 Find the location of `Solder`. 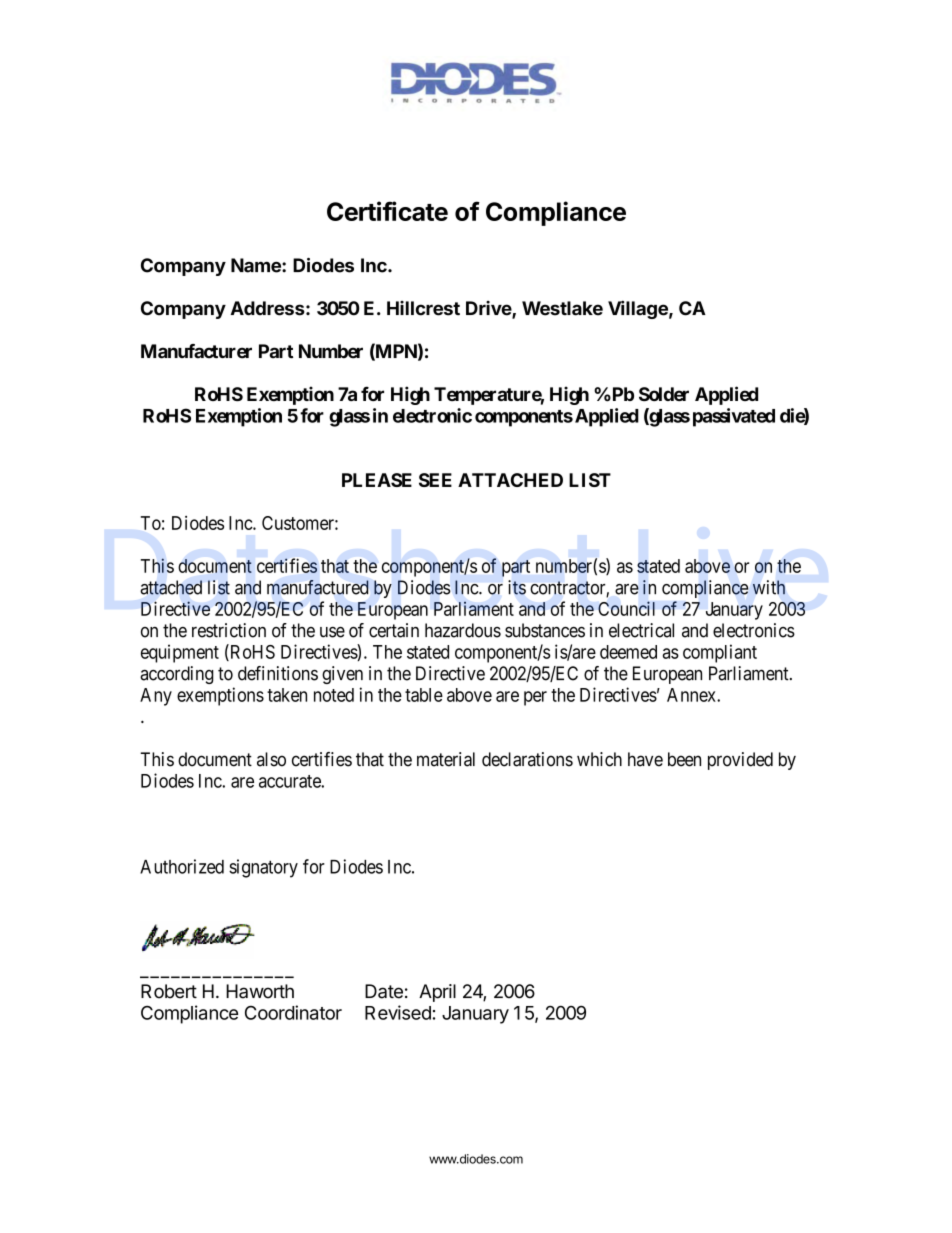

Solder is located at coordinates (664, 394).
